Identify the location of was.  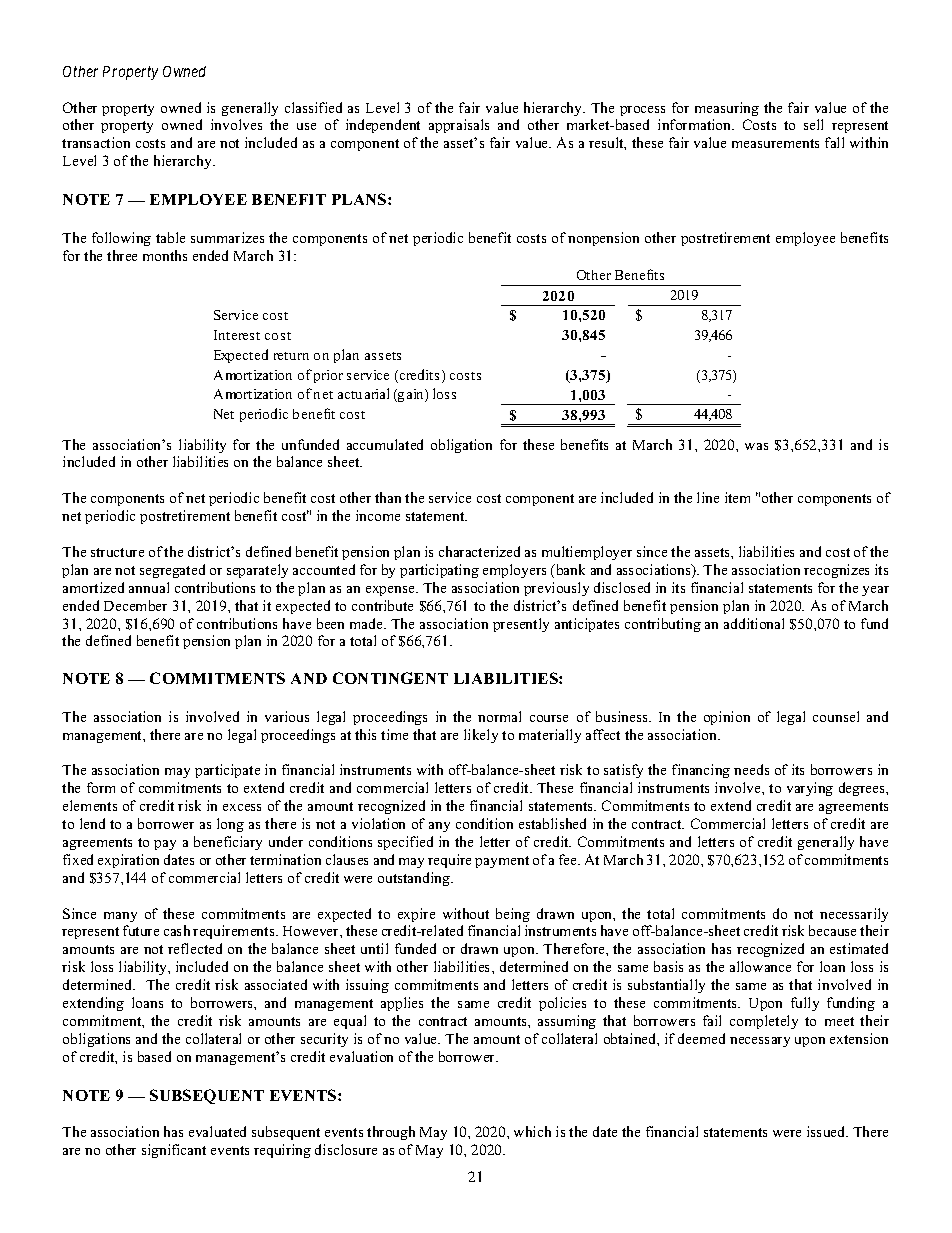
(756, 446).
